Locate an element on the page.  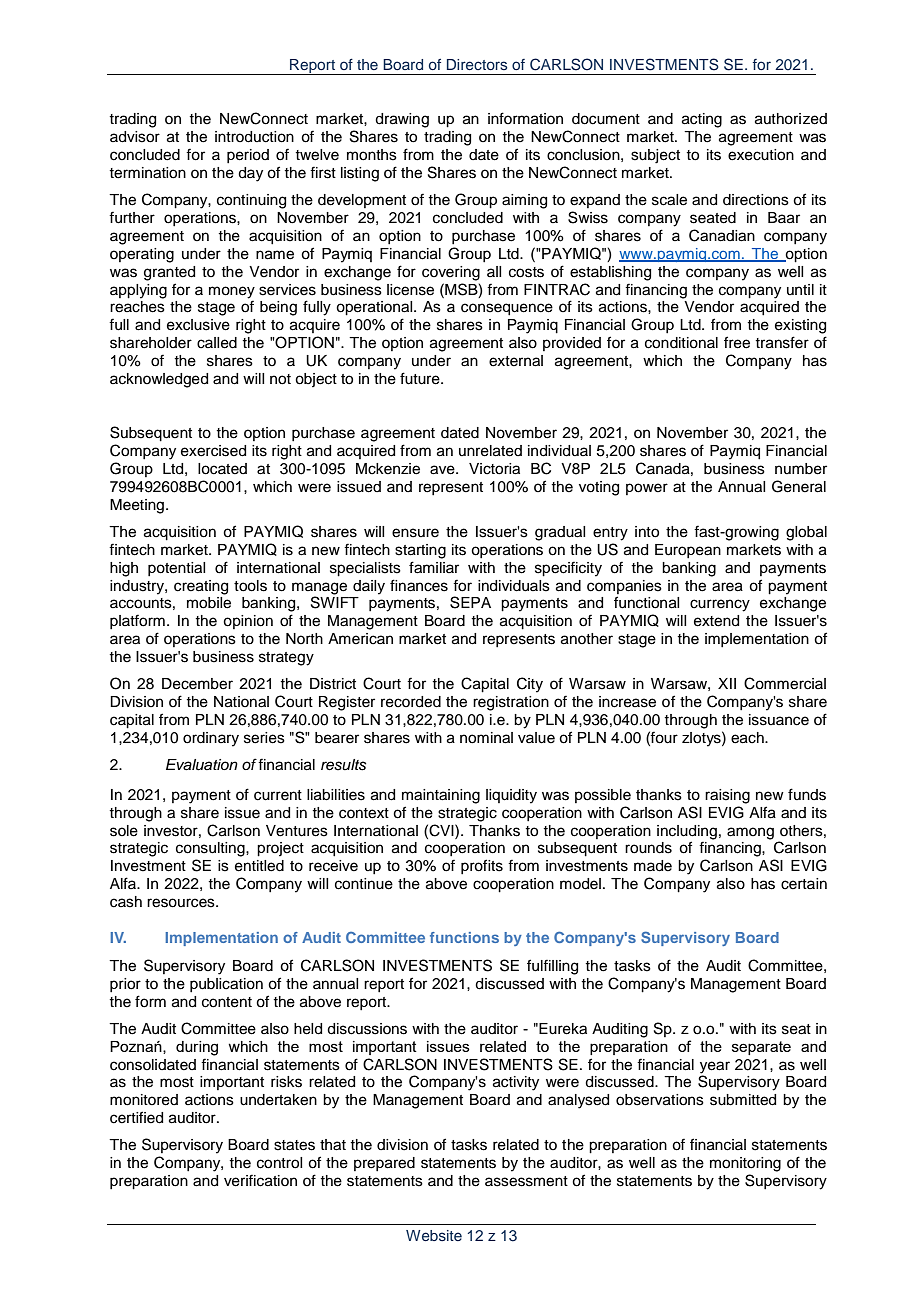
acting is located at coordinates (702, 120).
